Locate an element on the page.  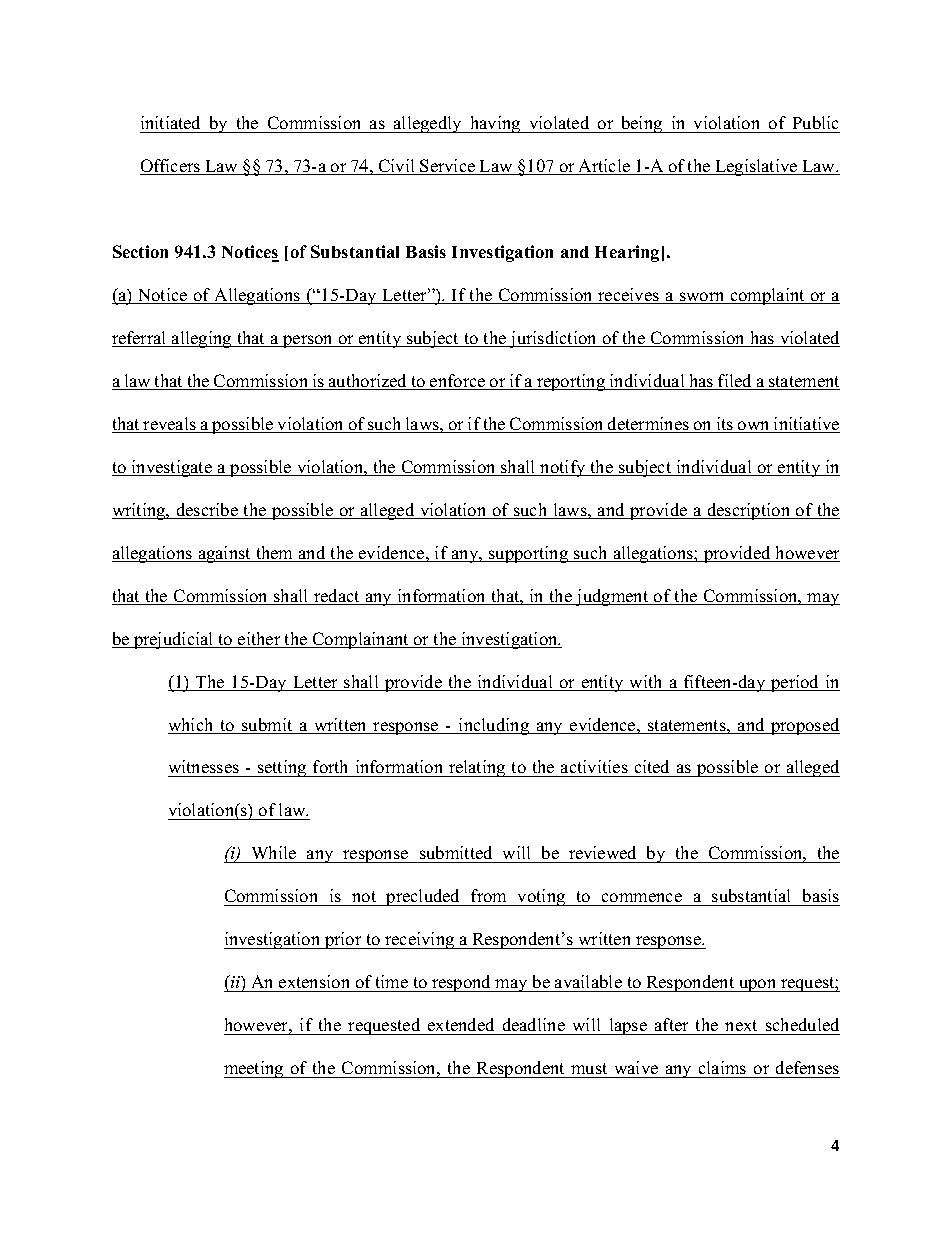
alleging is located at coordinates (202, 339).
